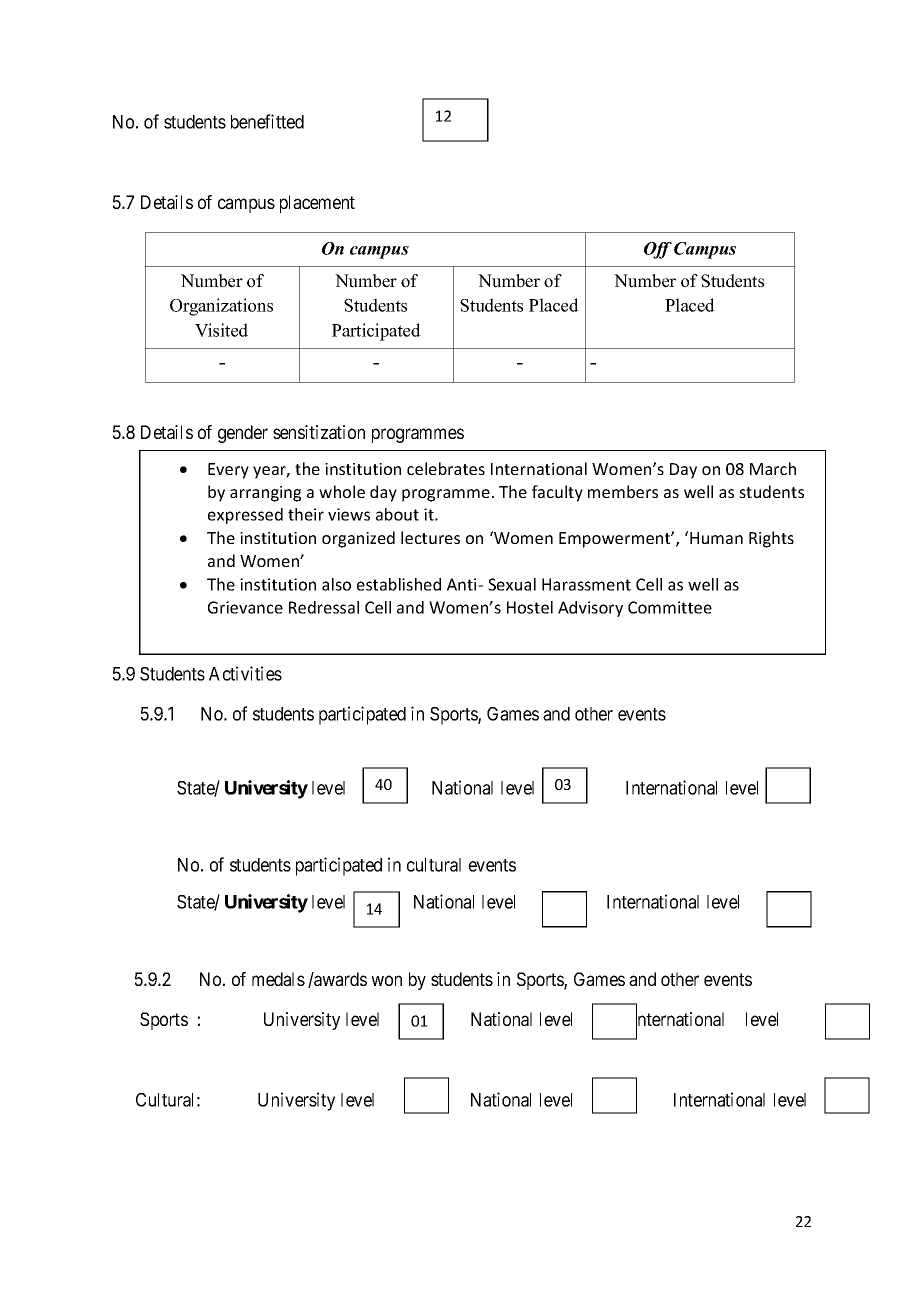 The width and height of the document is (924, 1308). Describe the element at coordinates (446, 468) in the document. I see `celebrates` at that location.
